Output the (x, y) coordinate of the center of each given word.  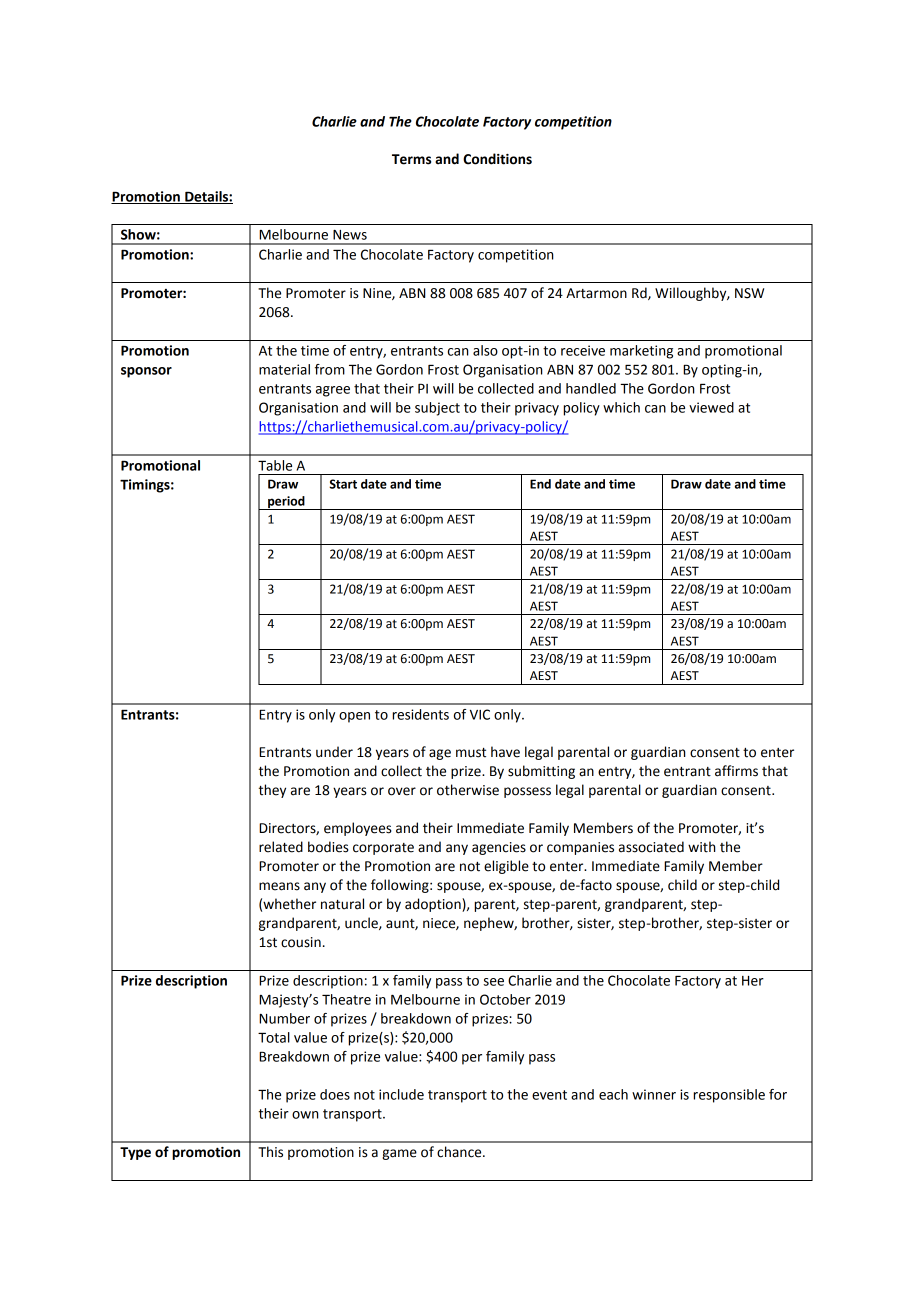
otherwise (468, 790)
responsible (729, 1096)
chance (460, 1152)
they (272, 791)
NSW (749, 293)
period (286, 503)
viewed (711, 407)
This (270, 1152)
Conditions (497, 159)
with (701, 847)
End (540, 484)
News (350, 235)
